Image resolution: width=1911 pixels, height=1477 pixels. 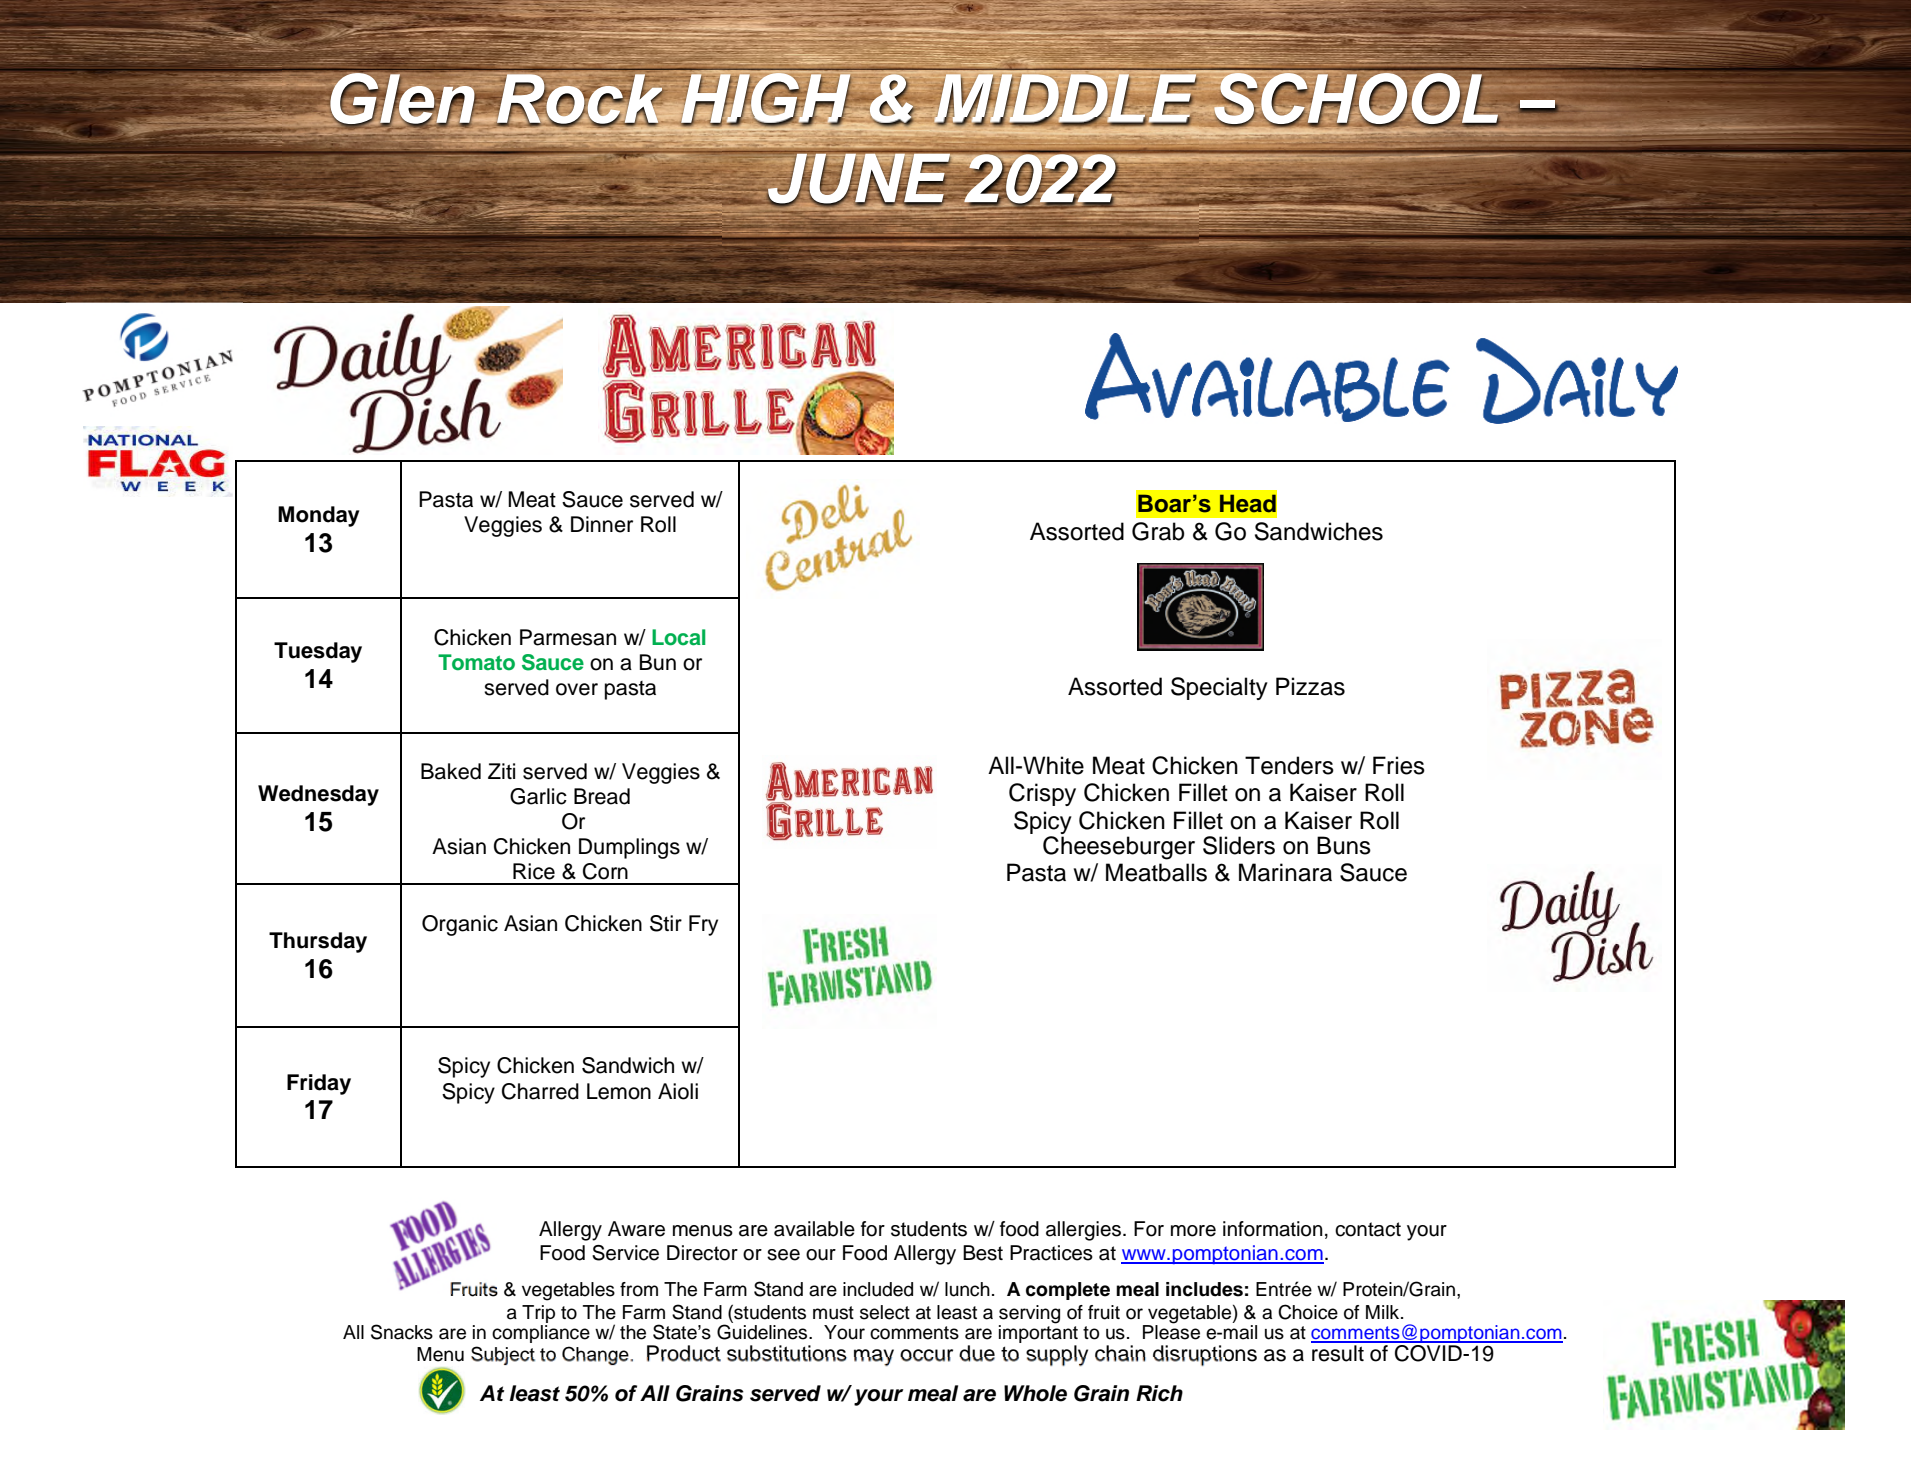 What do you see at coordinates (451, 771) in the page?
I see `Baked` at bounding box center [451, 771].
